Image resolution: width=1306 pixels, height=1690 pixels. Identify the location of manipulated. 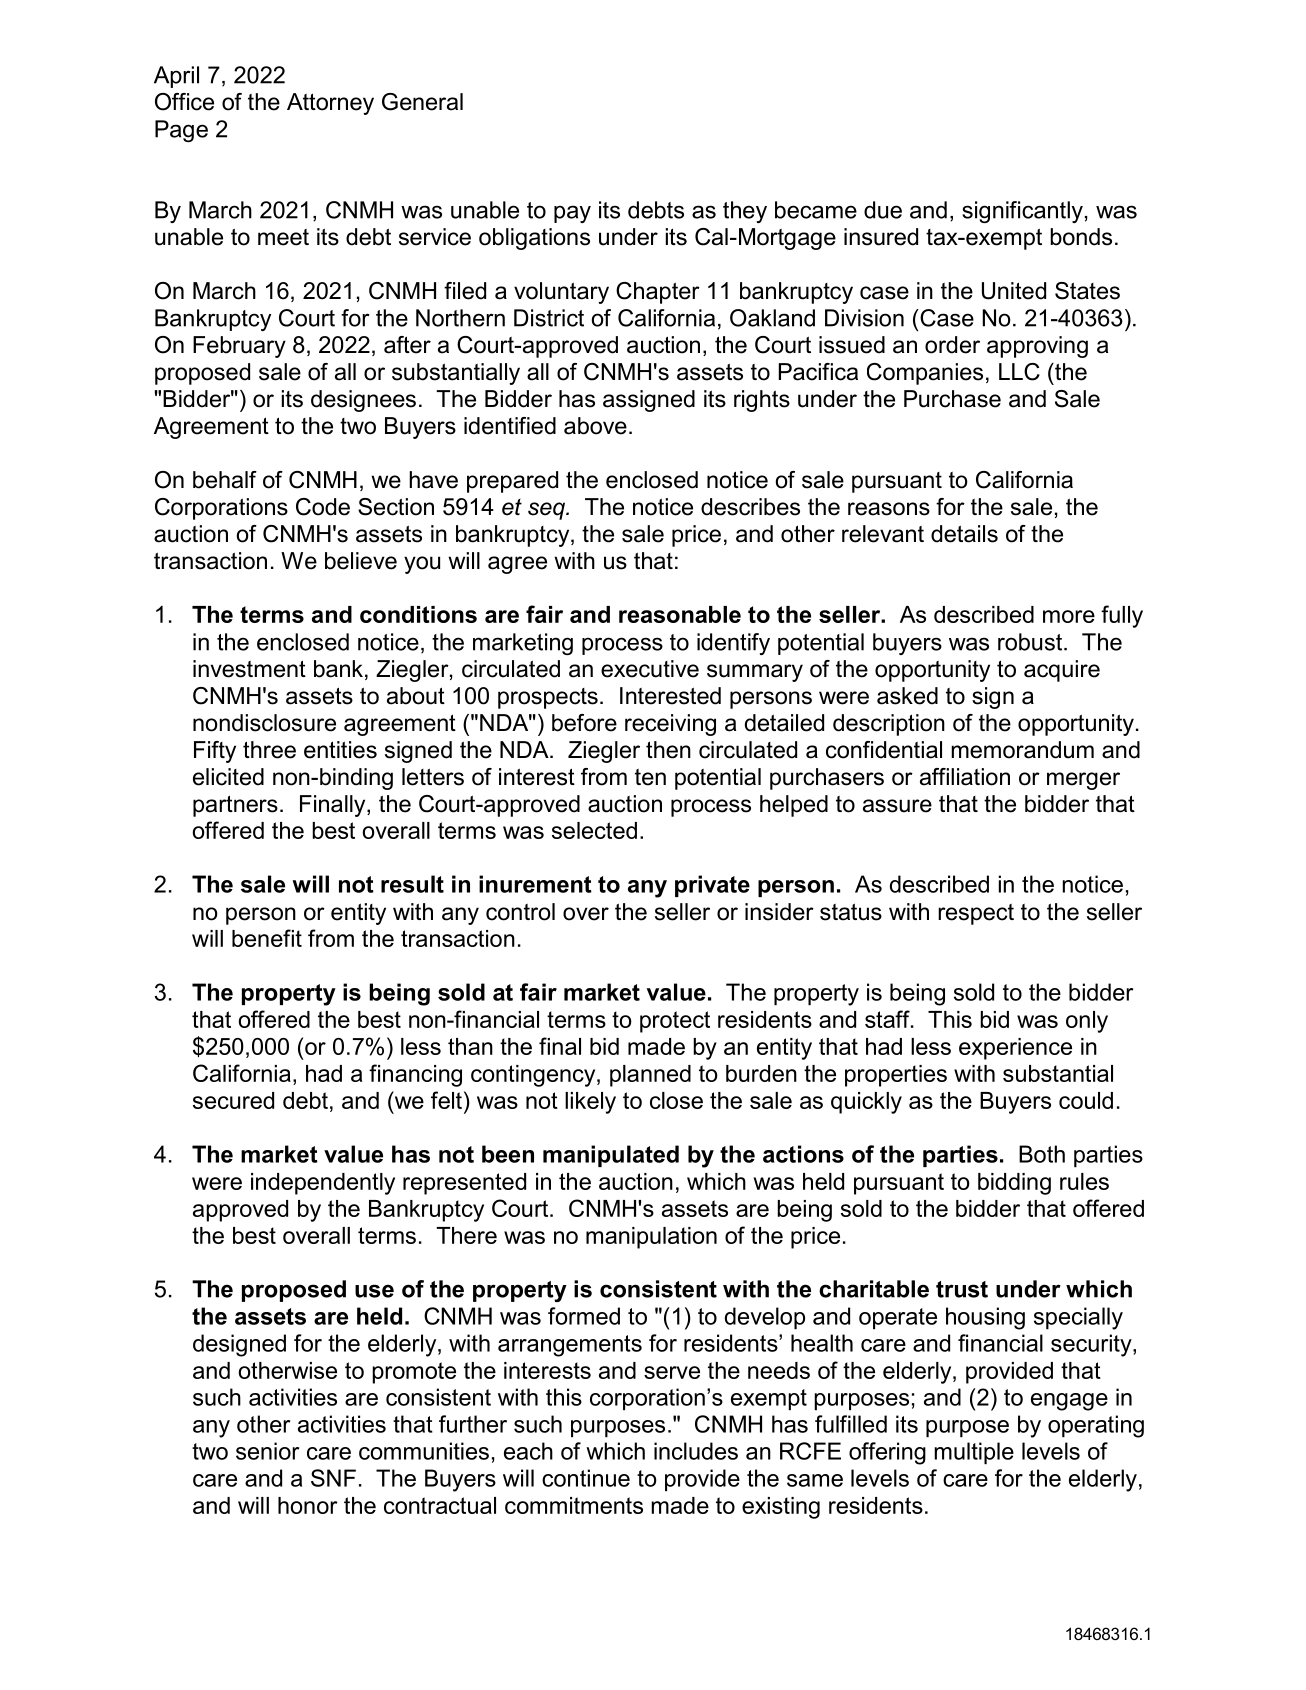
(611, 1156).
